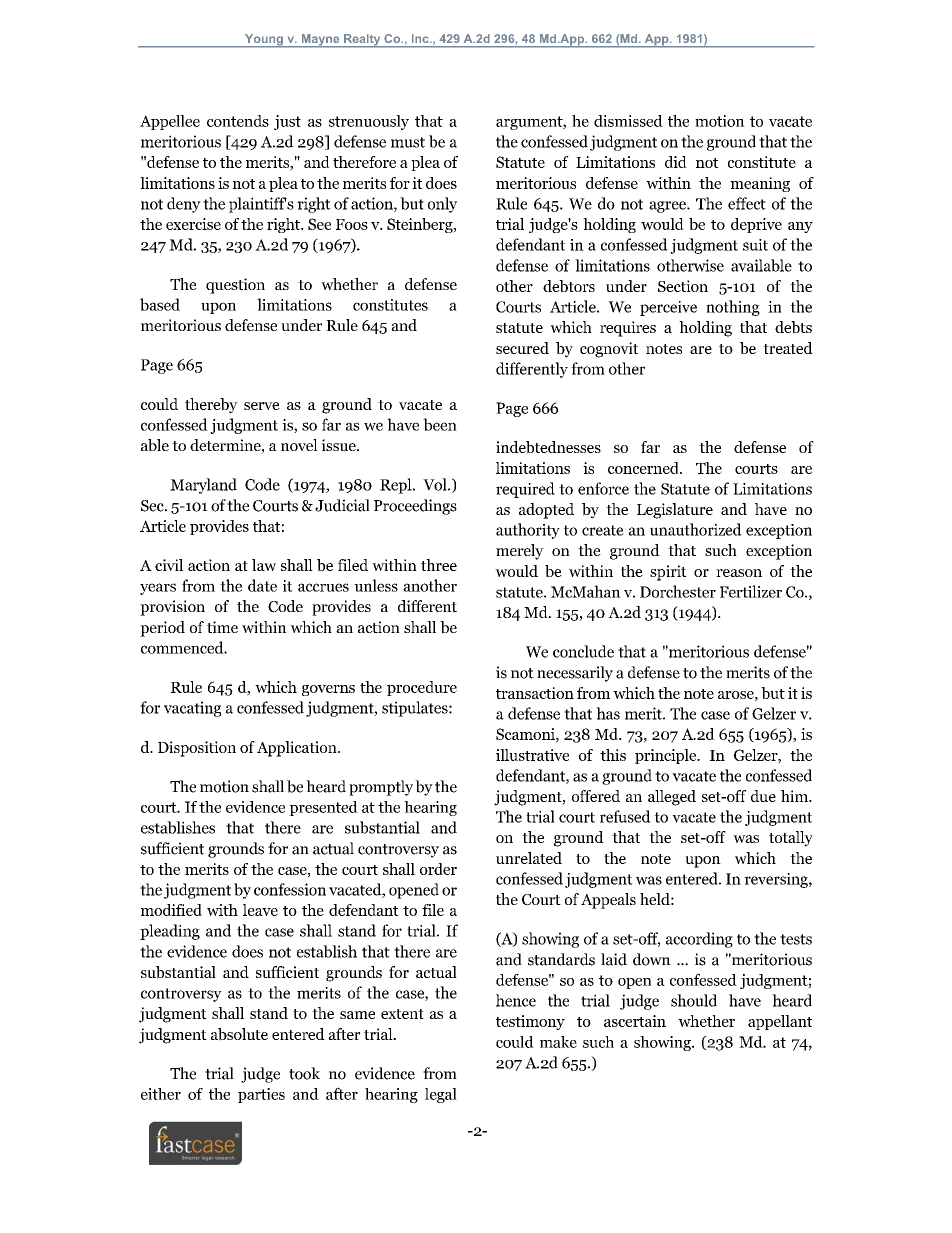 This screenshot has width=952, height=1233. Describe the element at coordinates (323, 808) in the screenshot. I see `presented` at that location.
